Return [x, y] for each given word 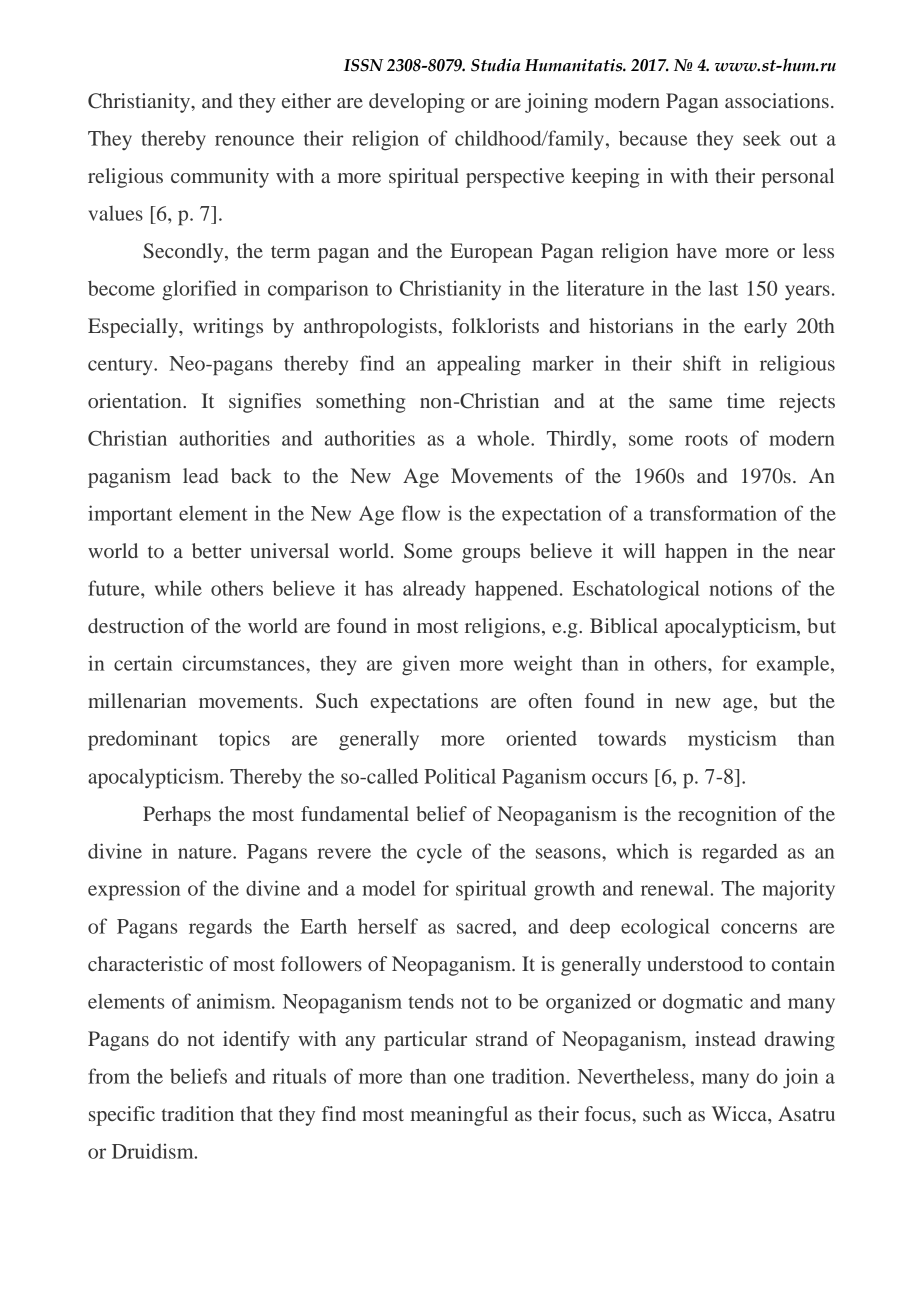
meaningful [459, 1116]
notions [740, 588]
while [178, 588]
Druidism [154, 1151]
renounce [254, 140]
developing [417, 103]
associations [777, 100]
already [434, 590]
